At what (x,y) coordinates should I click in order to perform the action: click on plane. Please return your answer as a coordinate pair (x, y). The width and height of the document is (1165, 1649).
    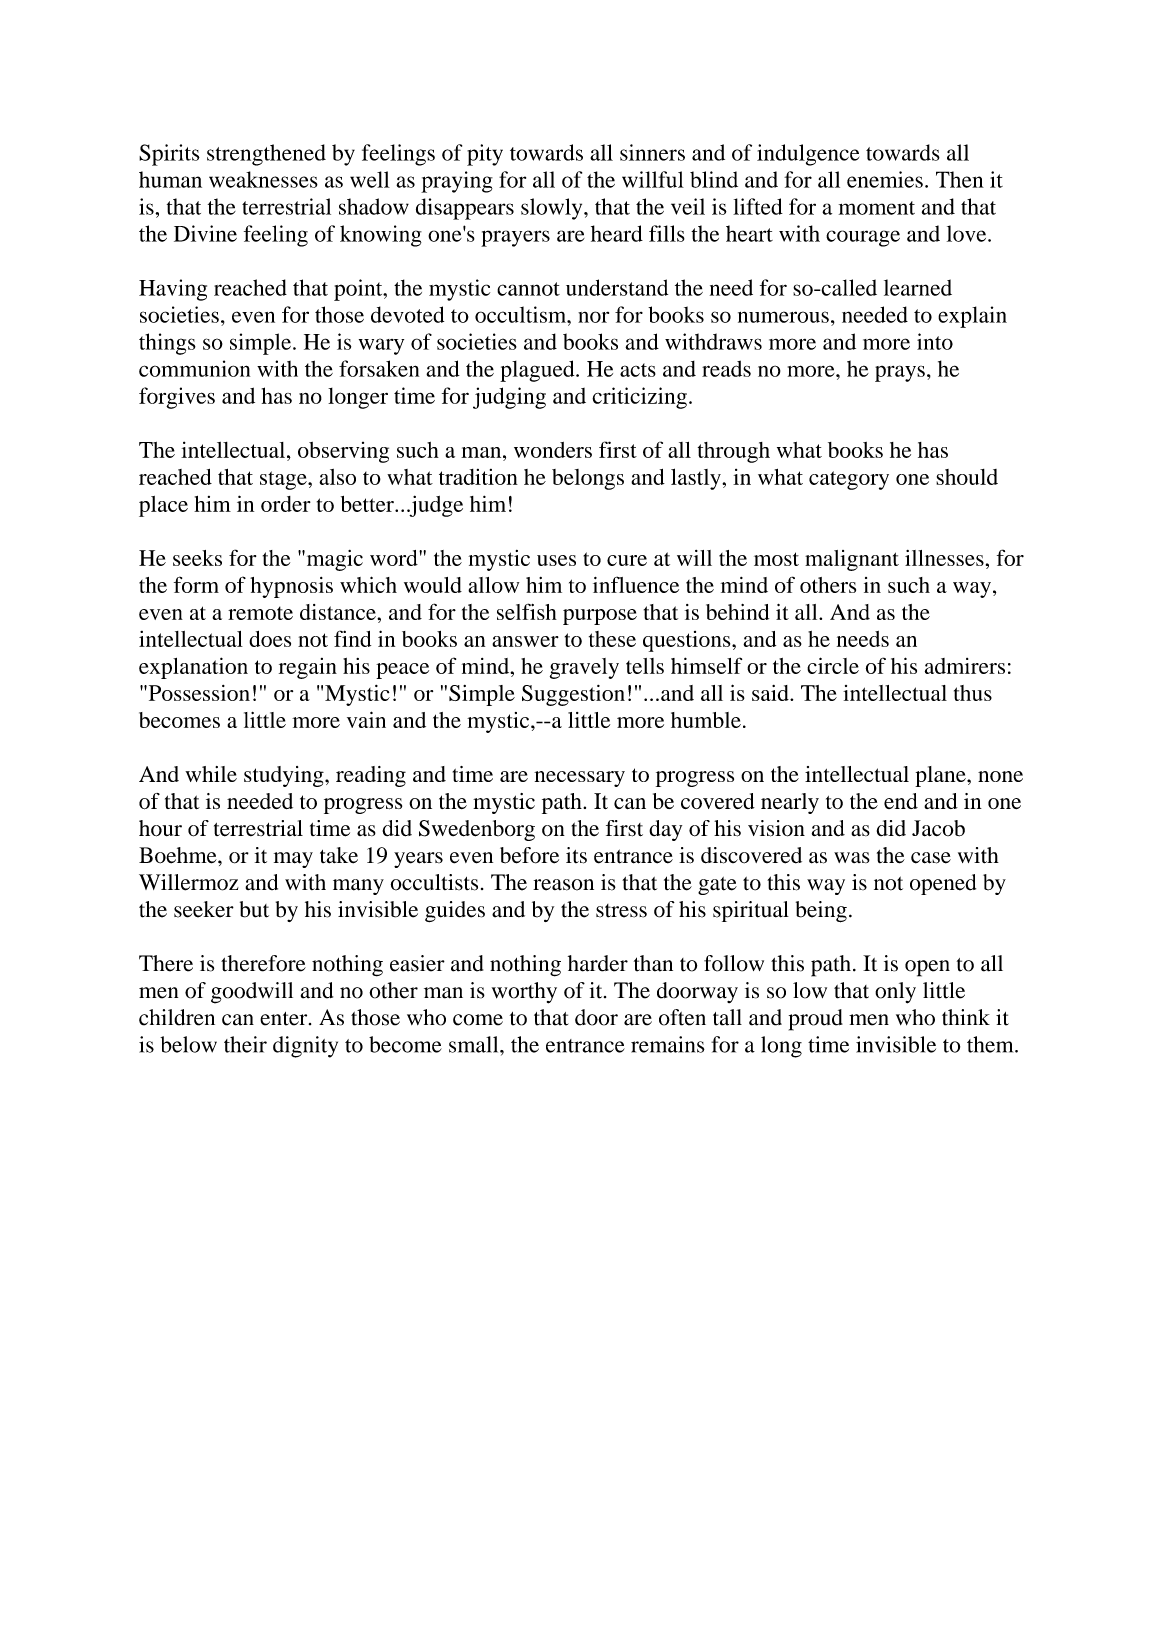
    Looking at the image, I should click on (941, 776).
